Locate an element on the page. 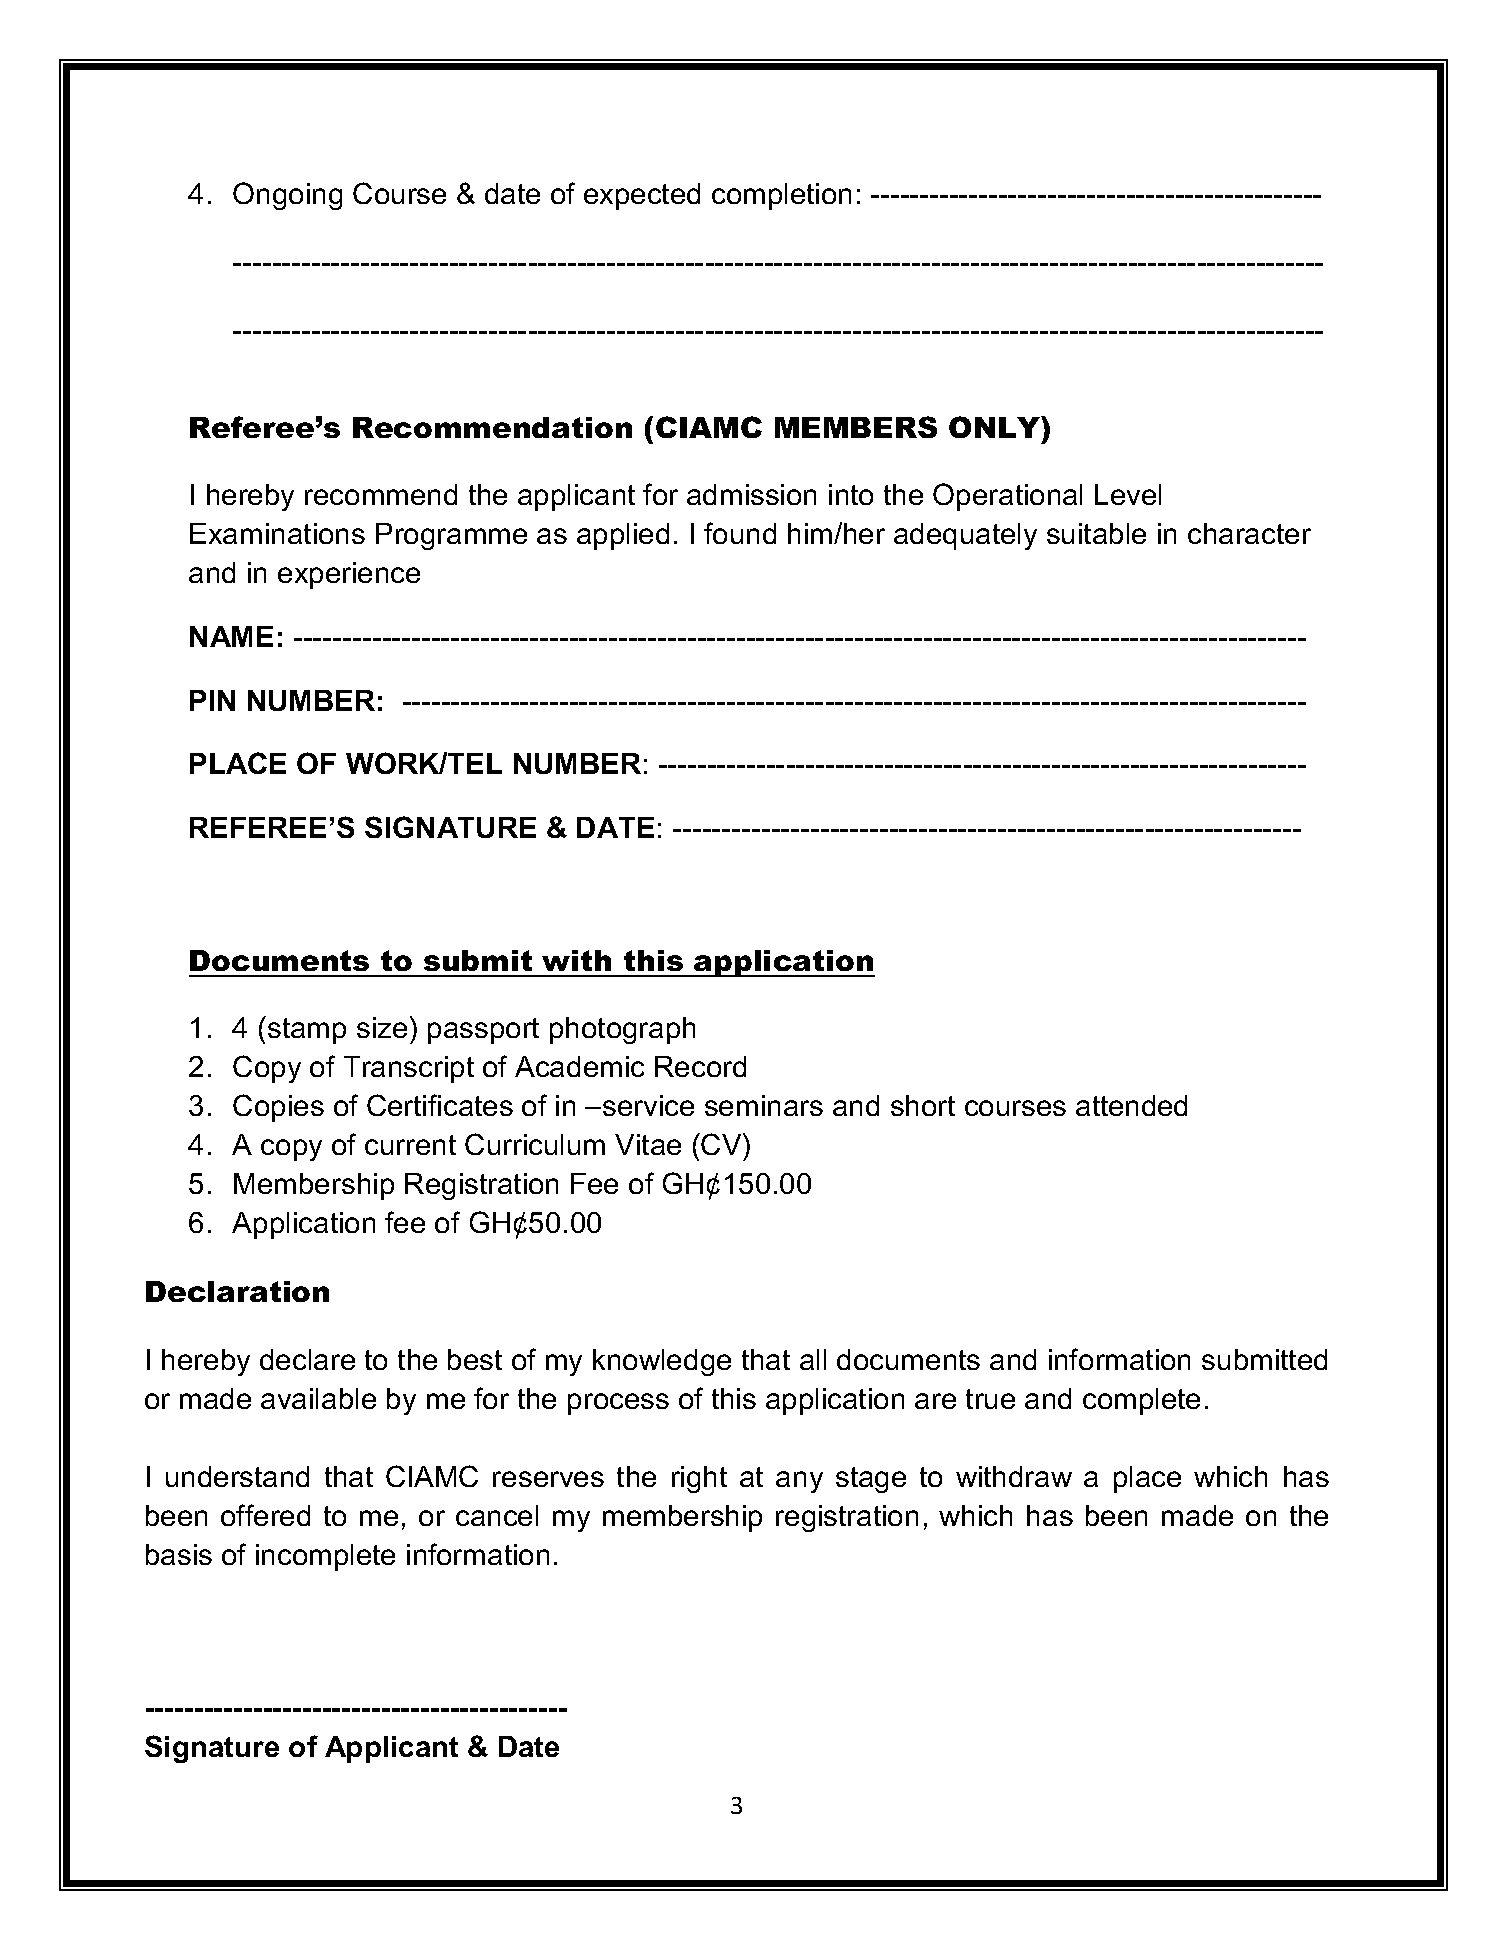 Image resolution: width=1507 pixels, height=1950 pixels. ONLY is located at coordinates (996, 427).
